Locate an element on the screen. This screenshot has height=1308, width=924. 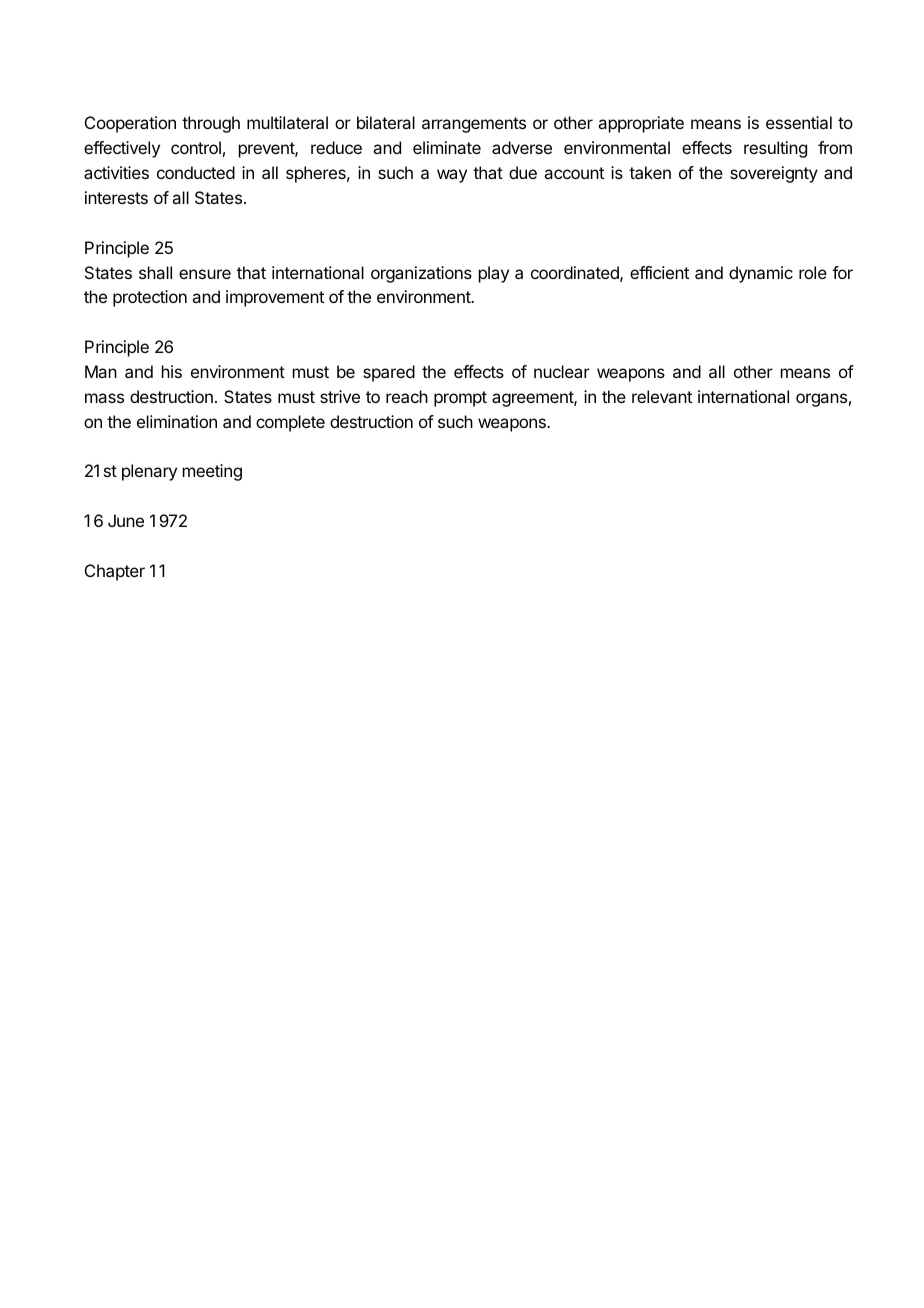
Chapter is located at coordinates (115, 572).
